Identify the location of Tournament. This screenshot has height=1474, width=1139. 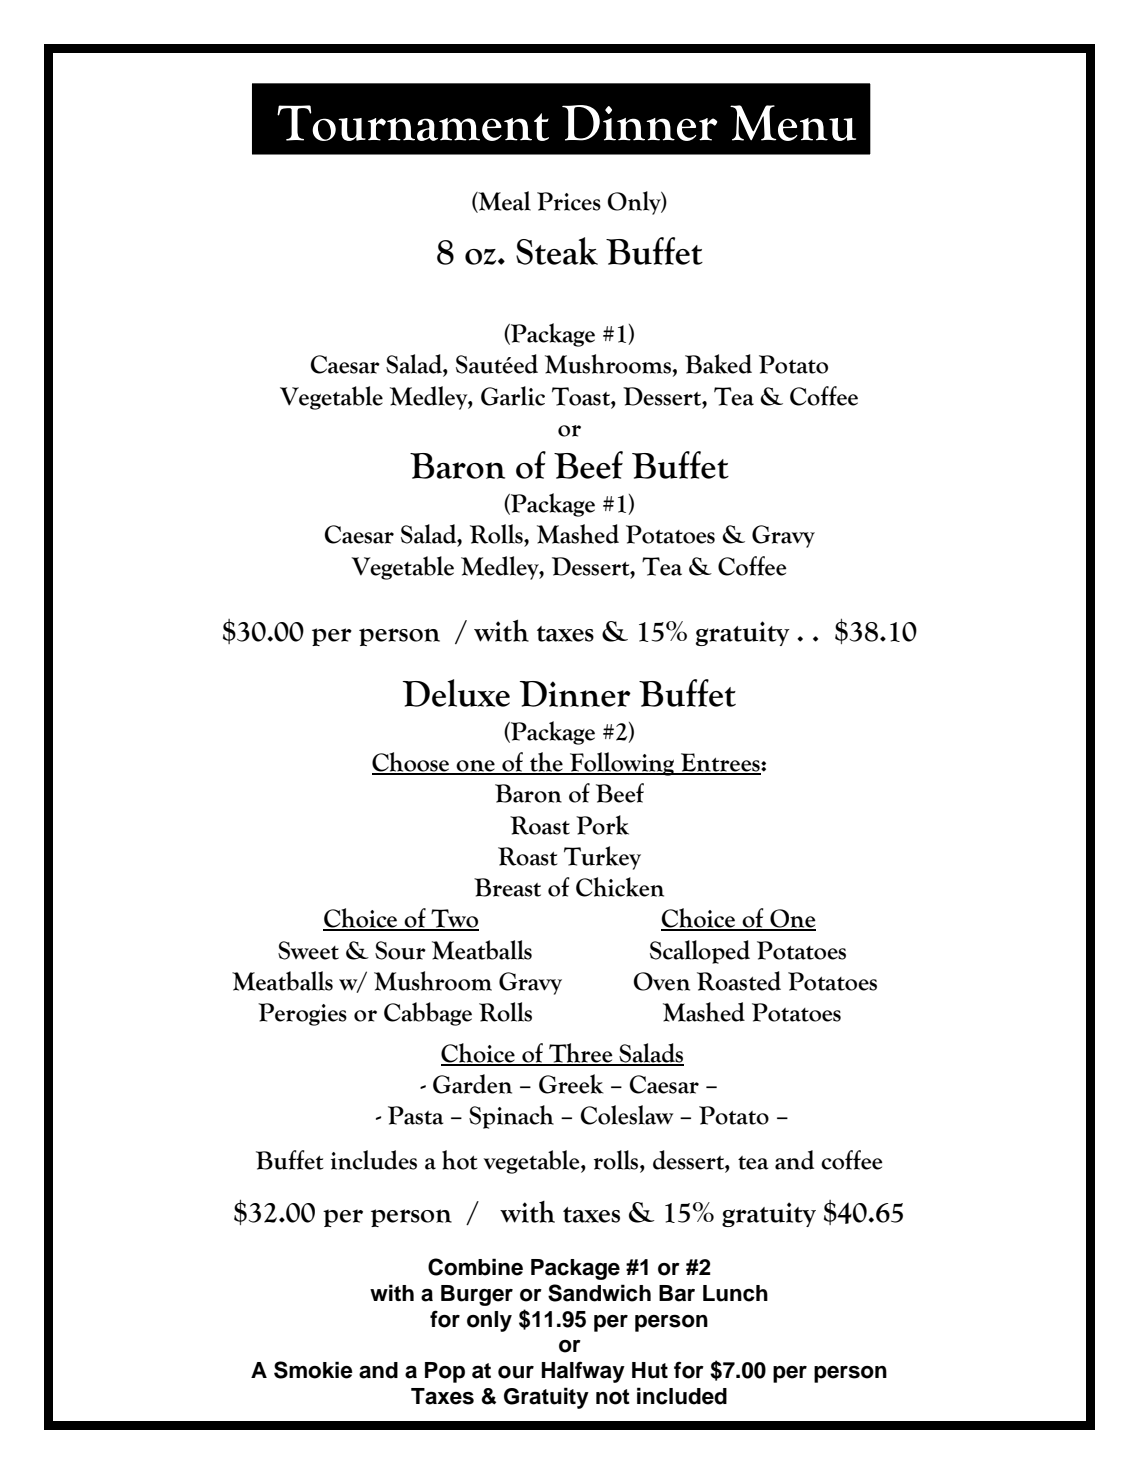
(413, 123).
